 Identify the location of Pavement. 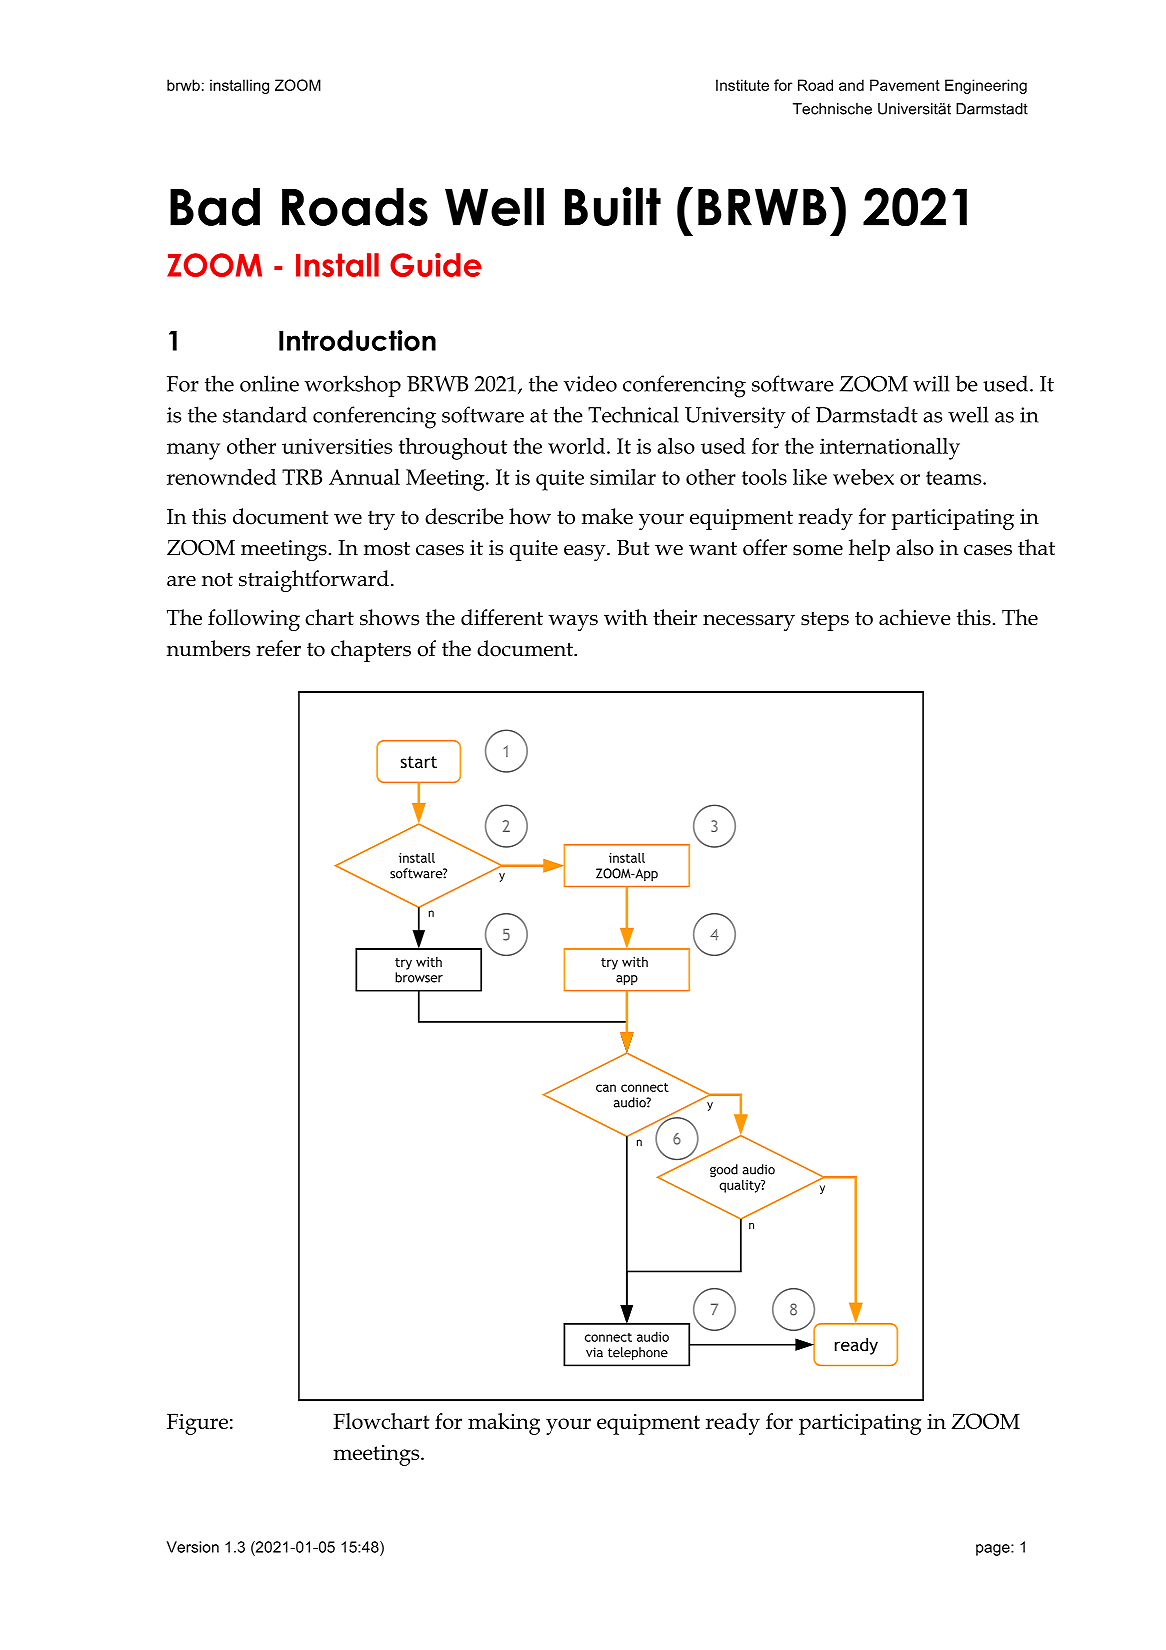
(905, 85).
